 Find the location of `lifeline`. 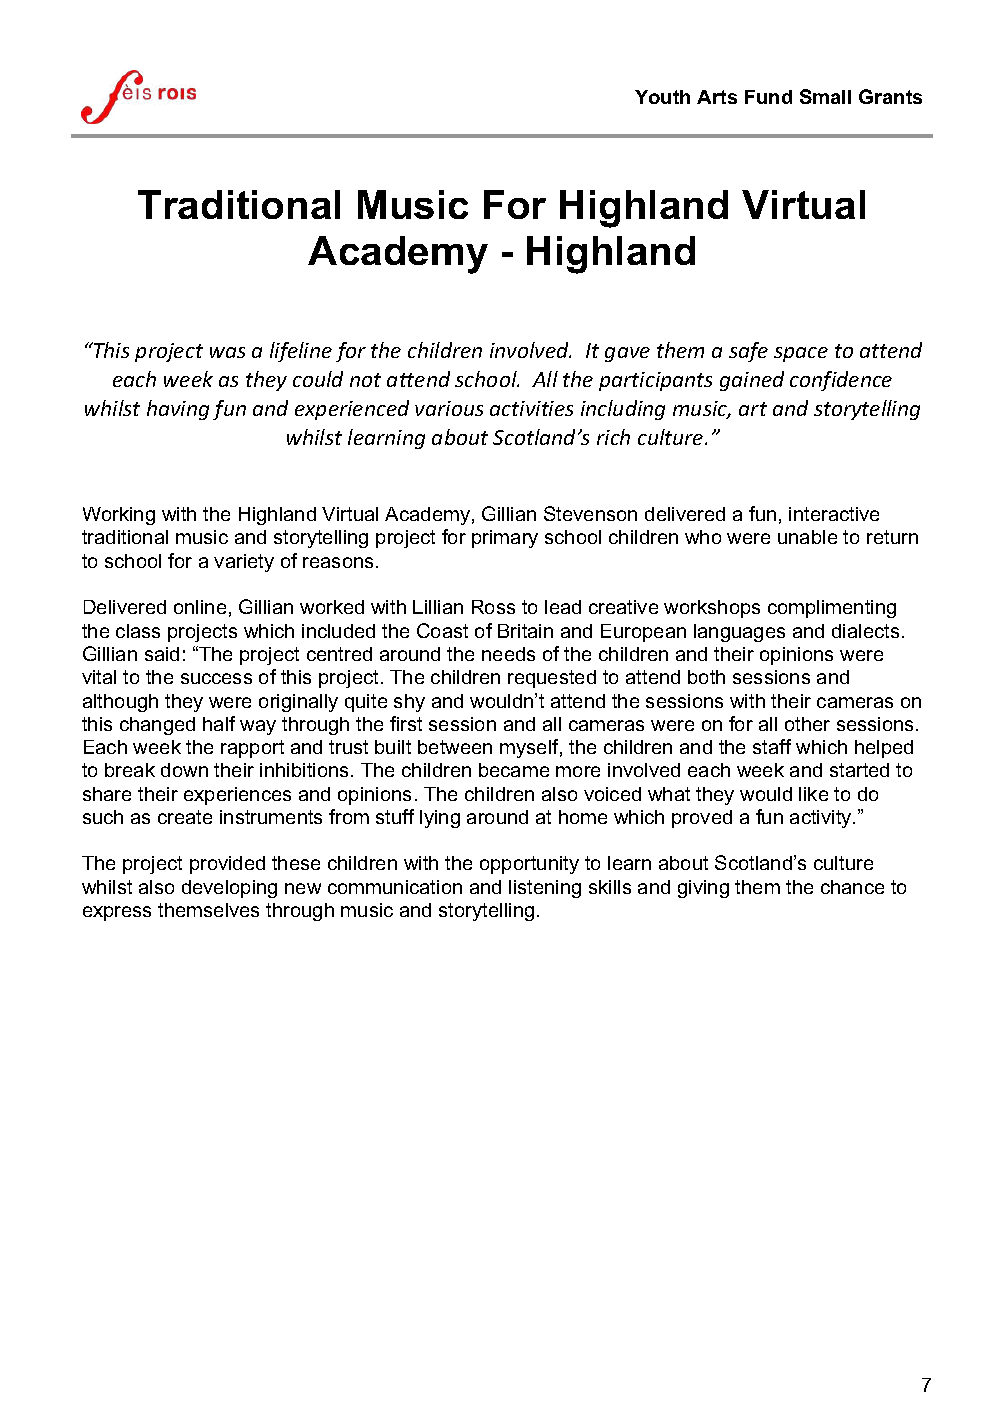

lifeline is located at coordinates (301, 352).
